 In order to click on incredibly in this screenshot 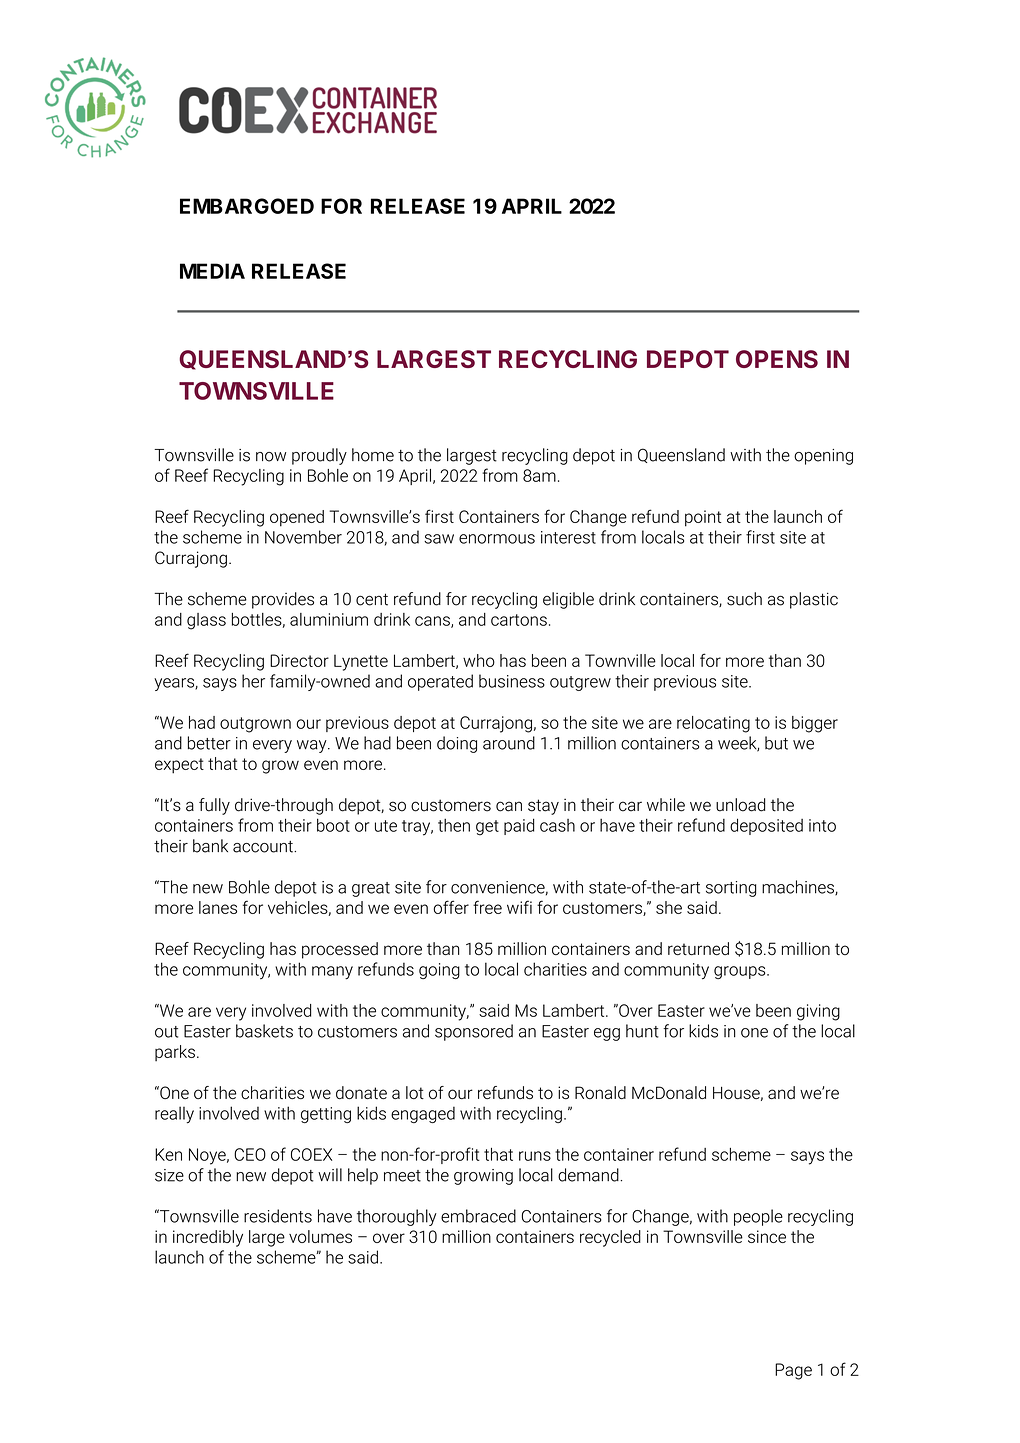, I will do `click(208, 1238)`.
